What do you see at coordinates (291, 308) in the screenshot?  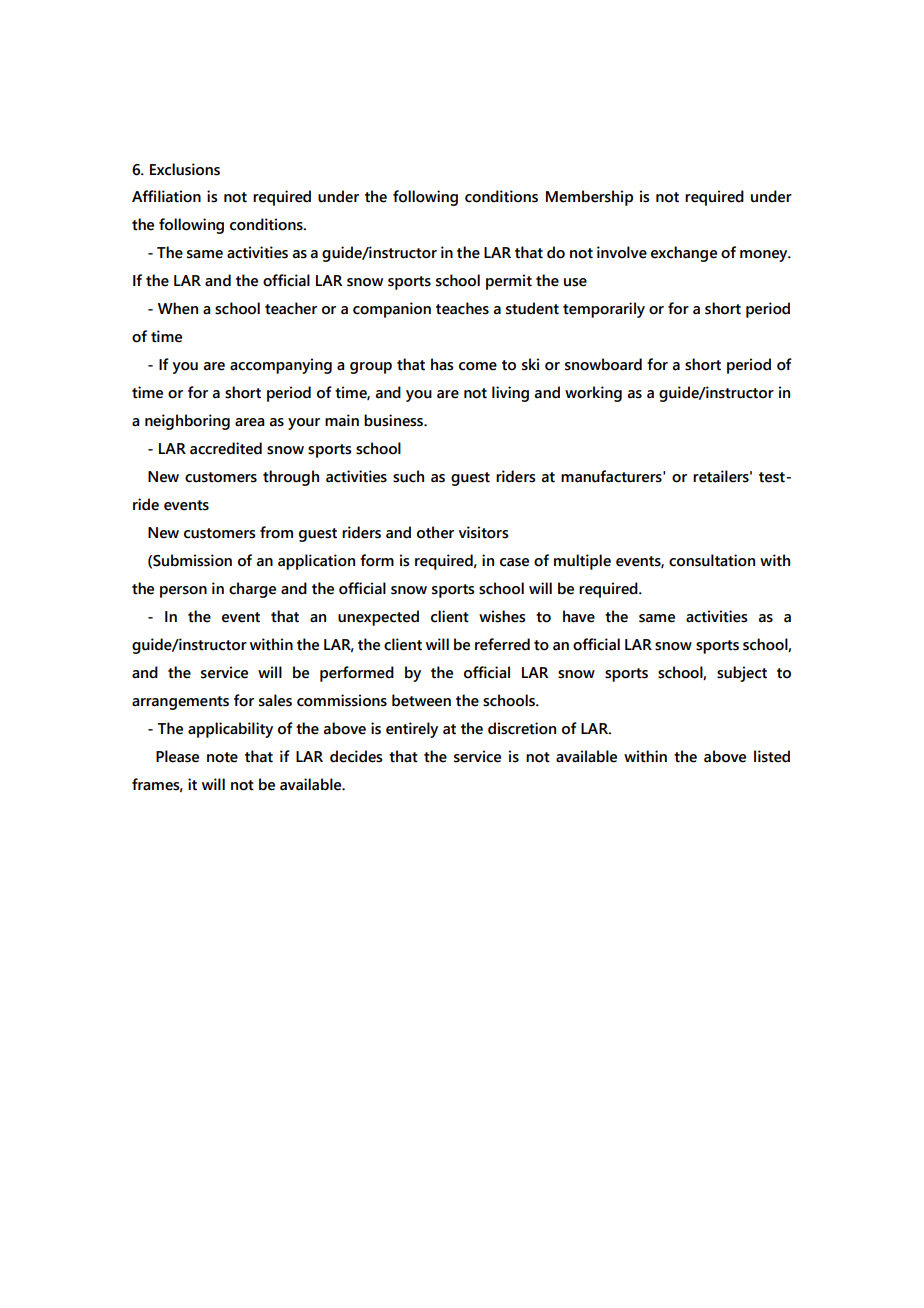 I see `teacher` at bounding box center [291, 308].
